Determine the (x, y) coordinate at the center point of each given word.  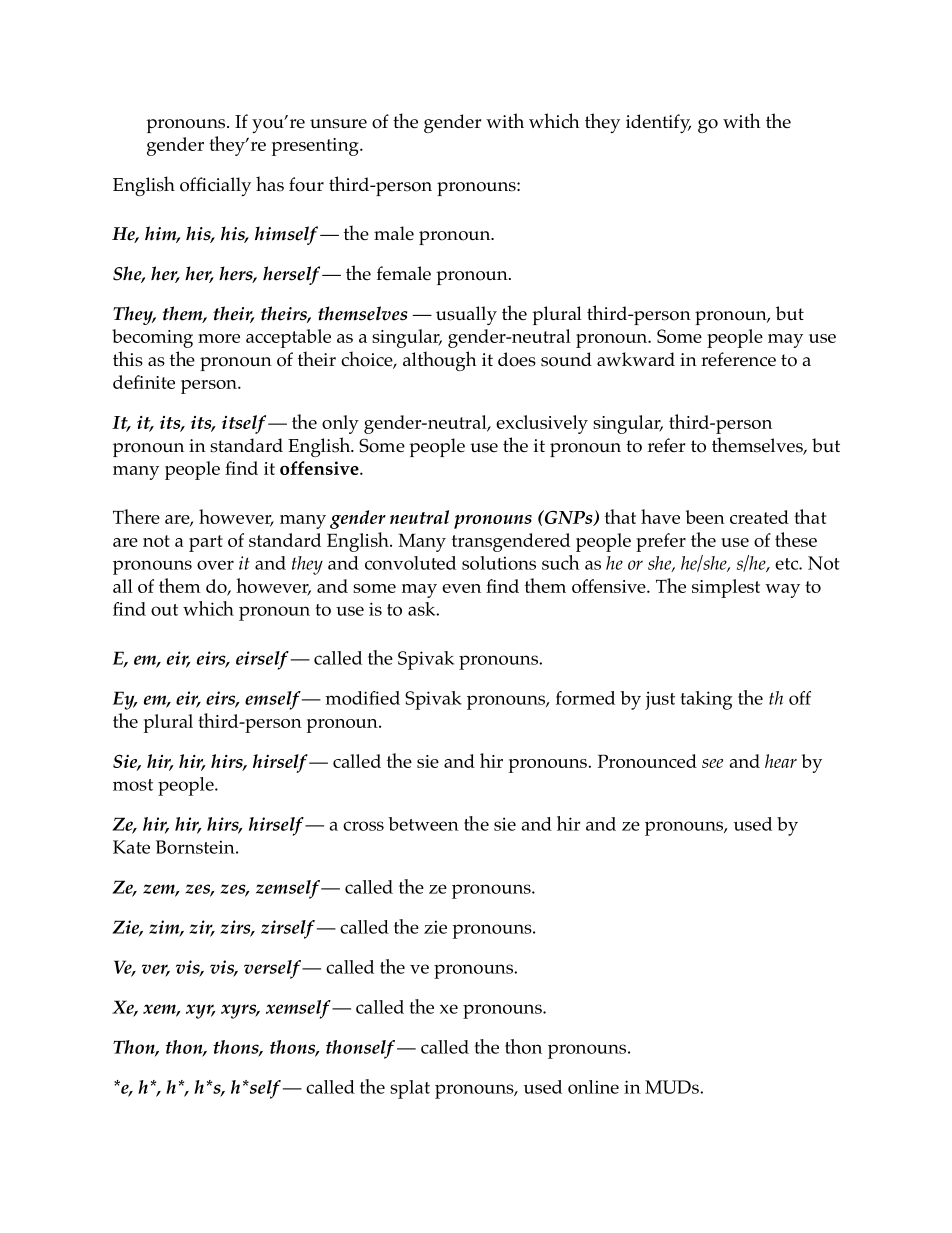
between (423, 824)
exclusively (542, 424)
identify (658, 123)
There (136, 516)
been (705, 517)
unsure (338, 124)
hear (781, 761)
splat (410, 1089)
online (593, 1087)
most (133, 785)
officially (215, 186)
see (712, 763)
